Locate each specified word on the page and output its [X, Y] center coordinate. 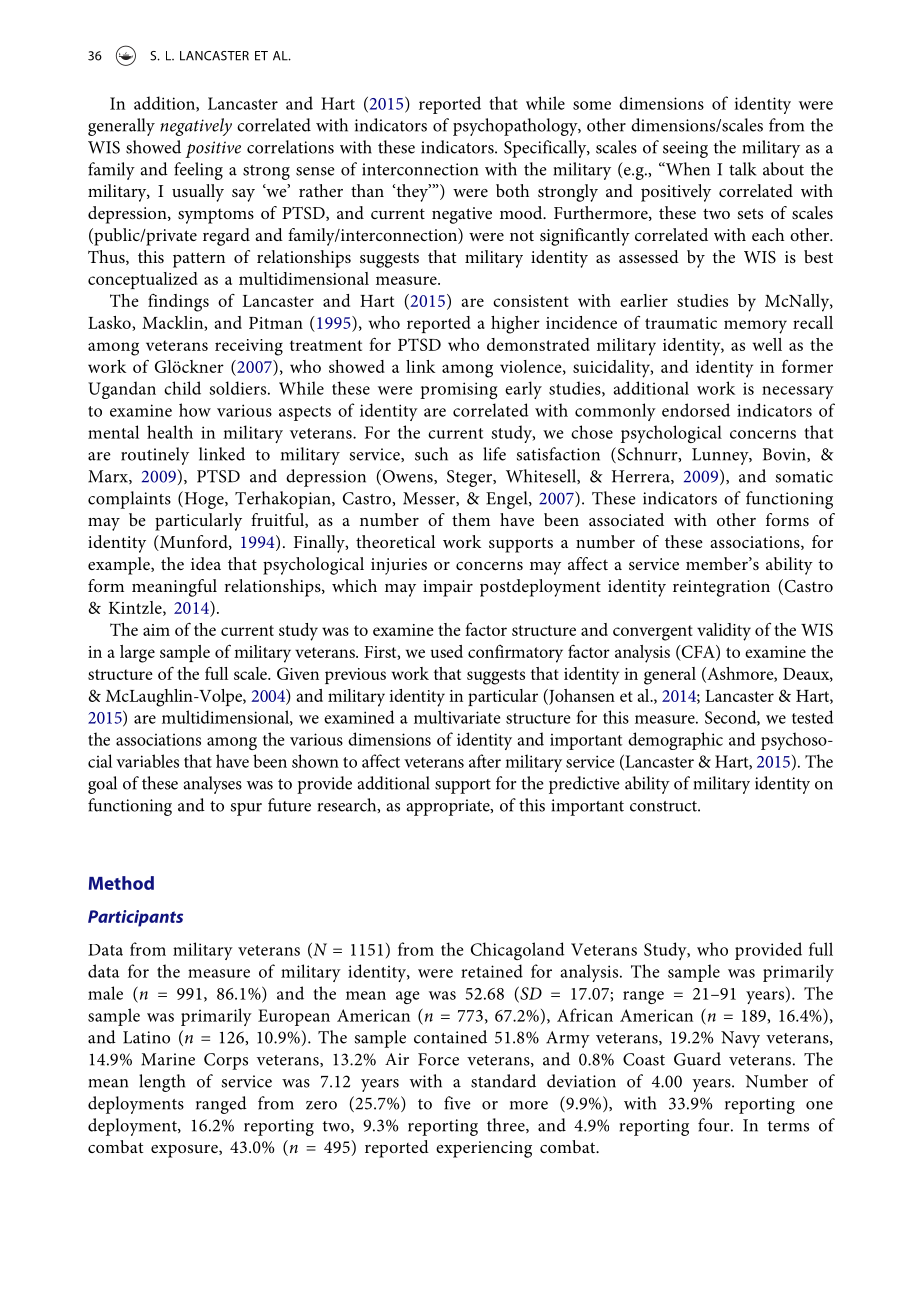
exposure [185, 1151]
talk [742, 169]
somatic [804, 476]
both [512, 190]
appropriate [449, 807]
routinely [155, 456]
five [457, 1103]
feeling [198, 171]
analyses [212, 785]
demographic [675, 741]
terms [788, 1126]
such [431, 454]
